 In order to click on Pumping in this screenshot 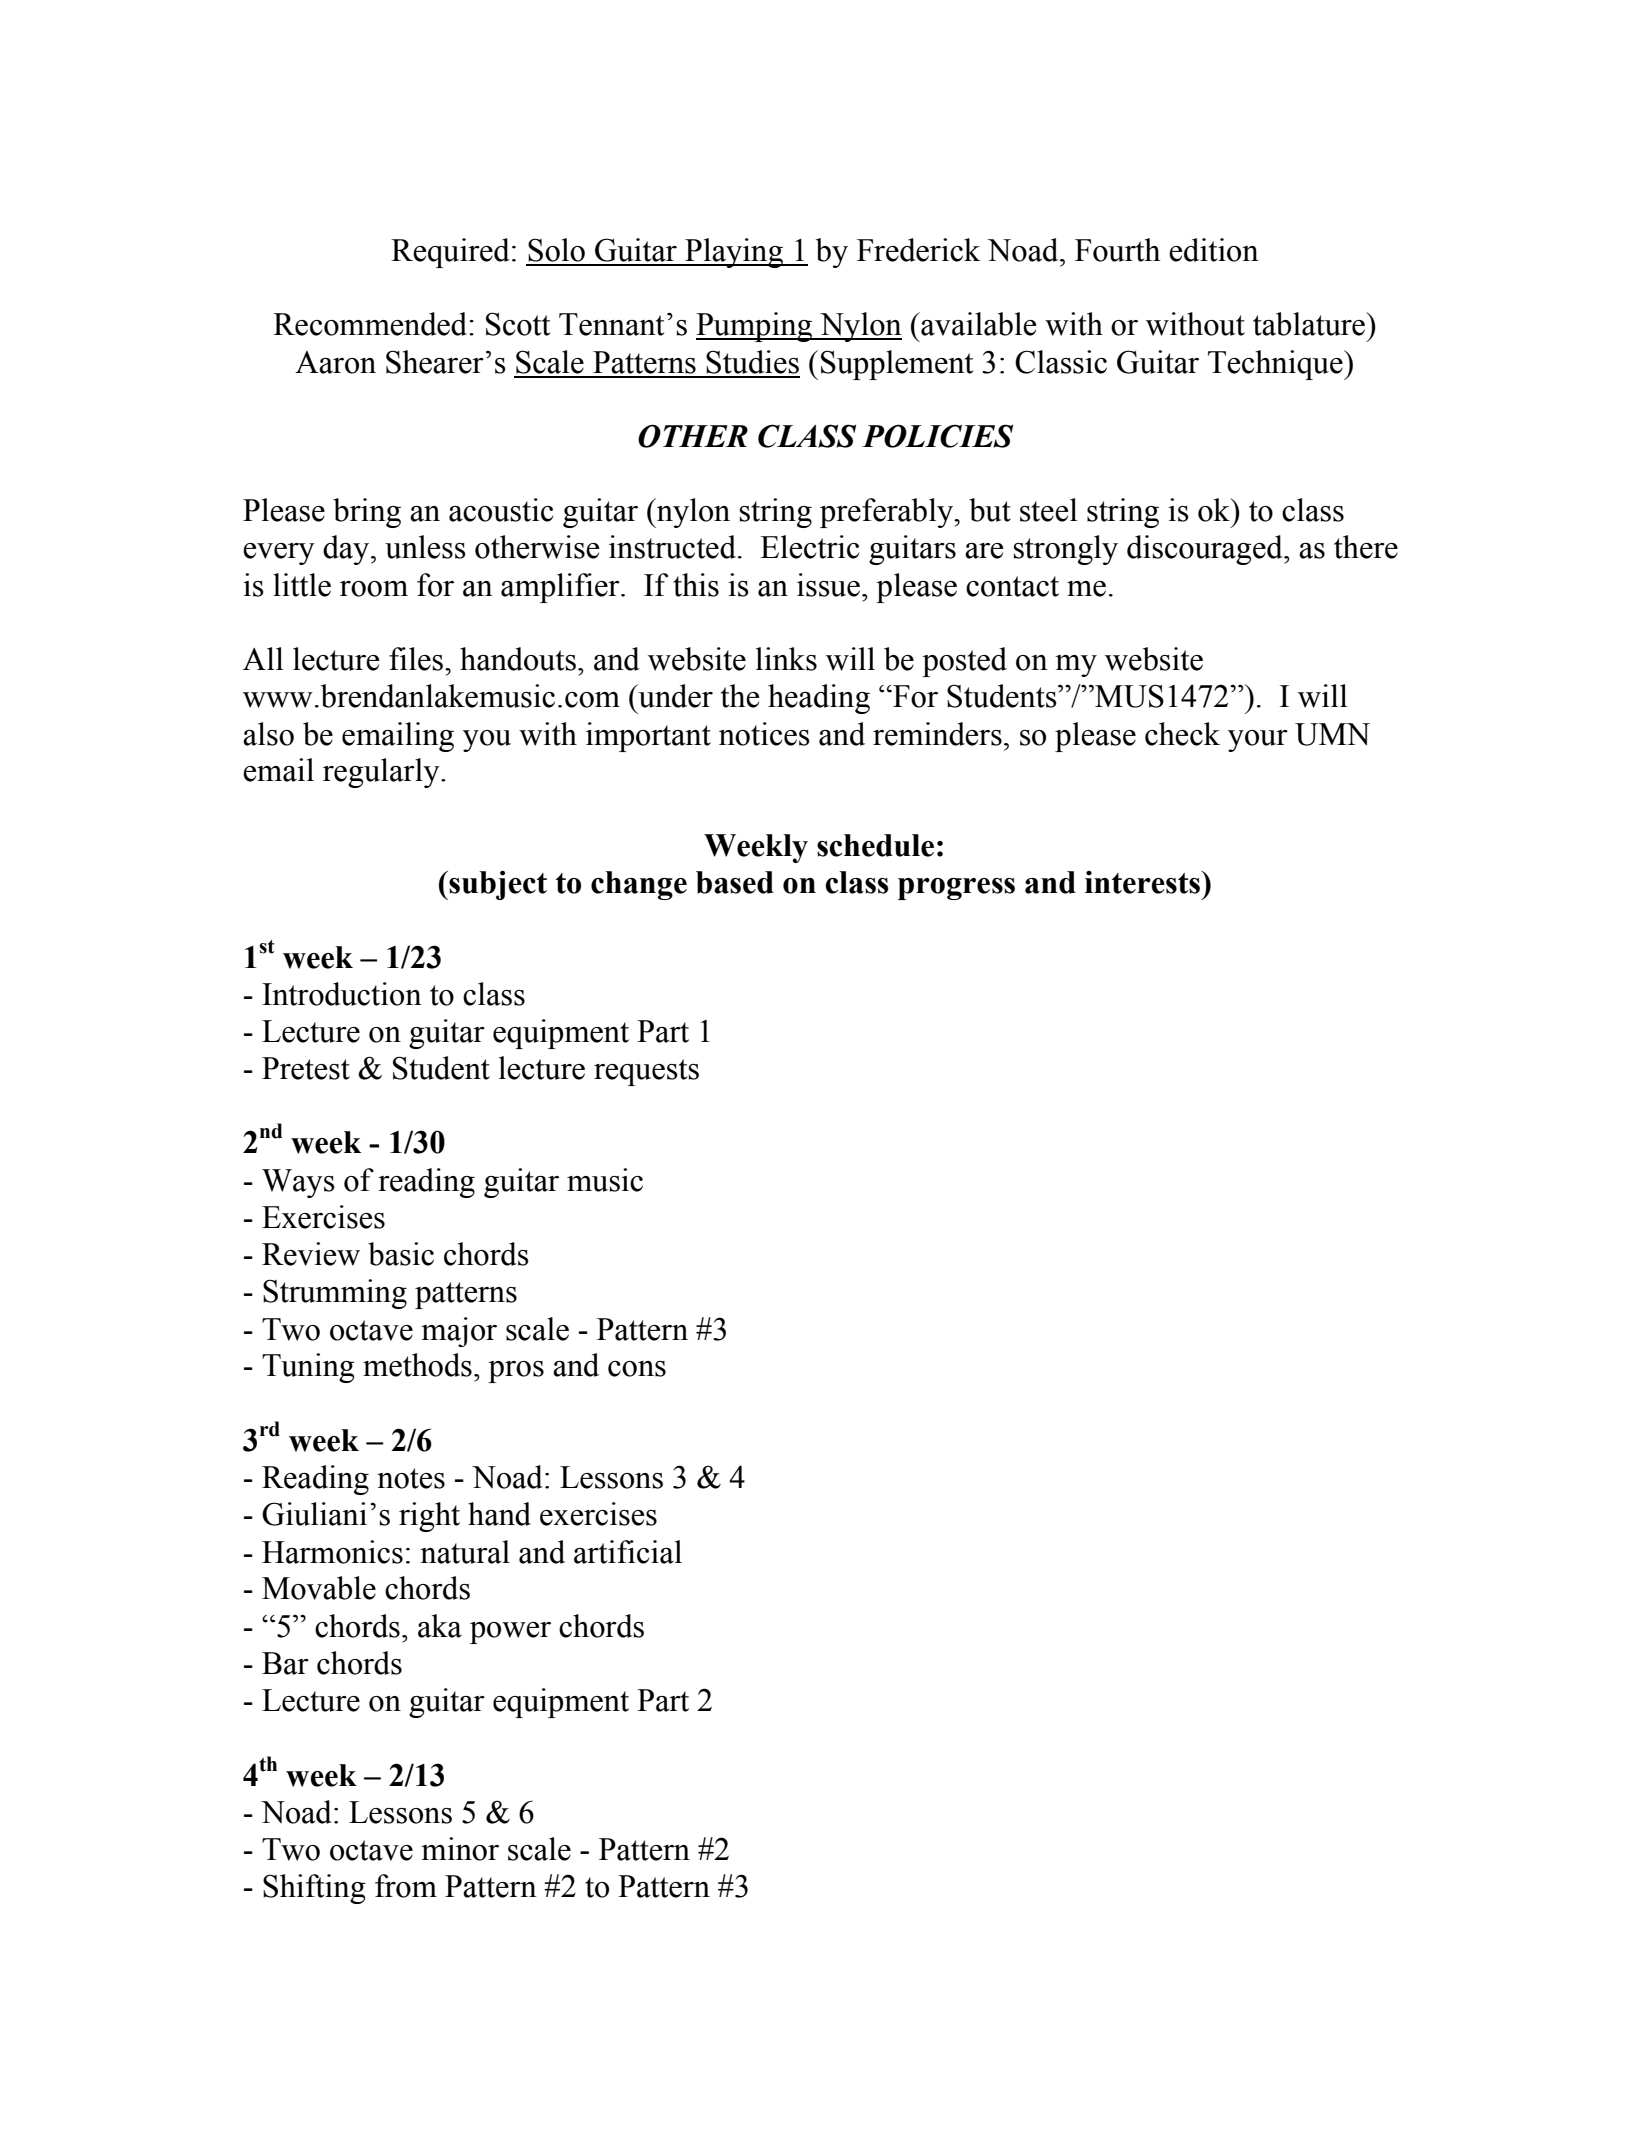, I will do `click(755, 327)`.
